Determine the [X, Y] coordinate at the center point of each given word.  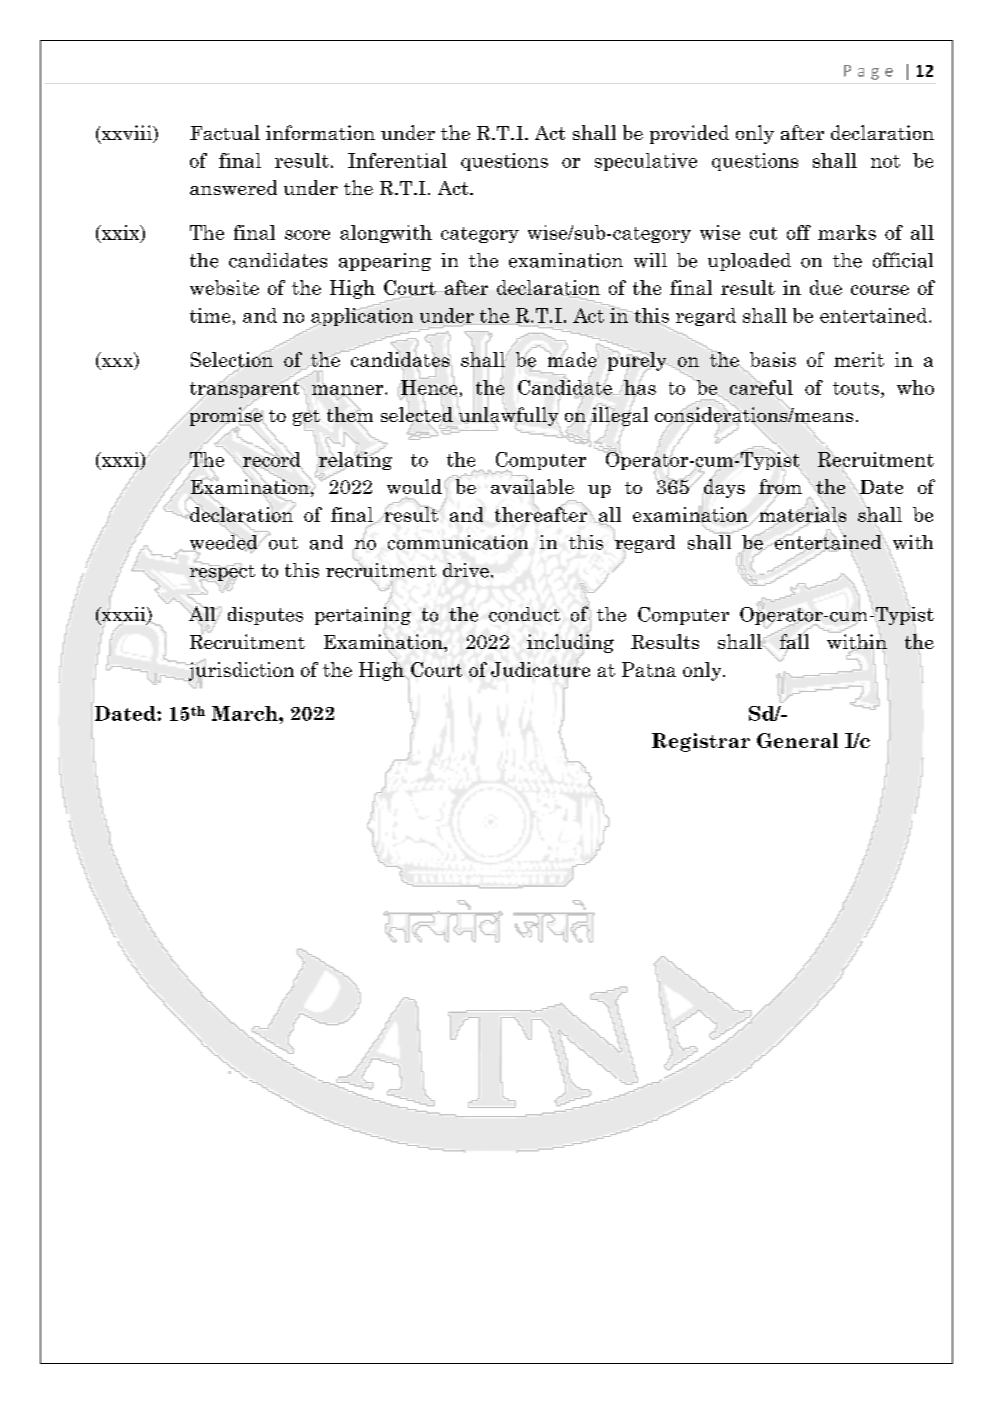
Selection [232, 359]
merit [859, 359]
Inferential [397, 160]
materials [801, 514]
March [246, 713]
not [885, 161]
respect [222, 572]
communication [458, 542]
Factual [225, 132]
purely [638, 361]
